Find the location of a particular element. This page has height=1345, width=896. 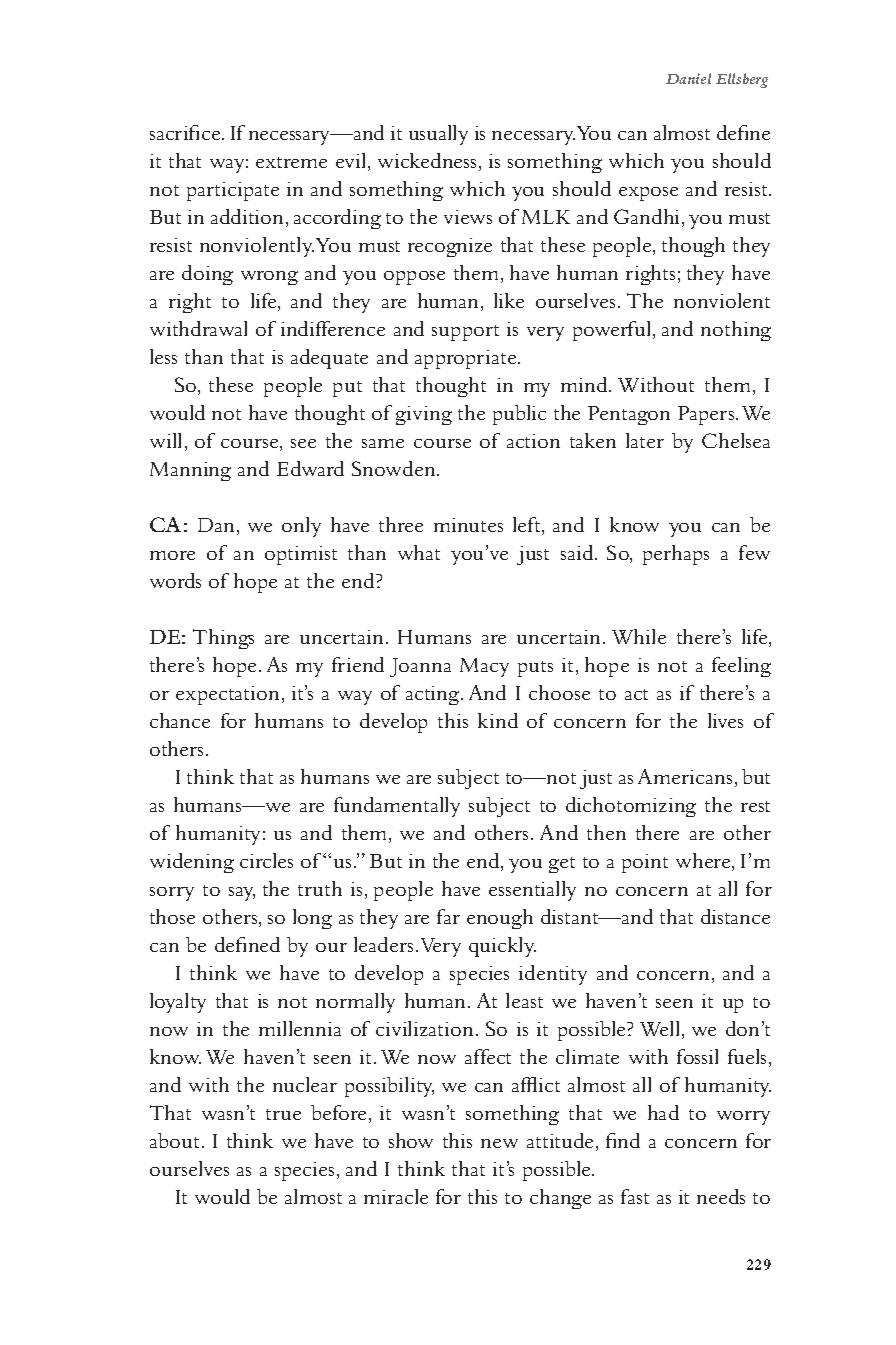

needs is located at coordinates (721, 1196).
